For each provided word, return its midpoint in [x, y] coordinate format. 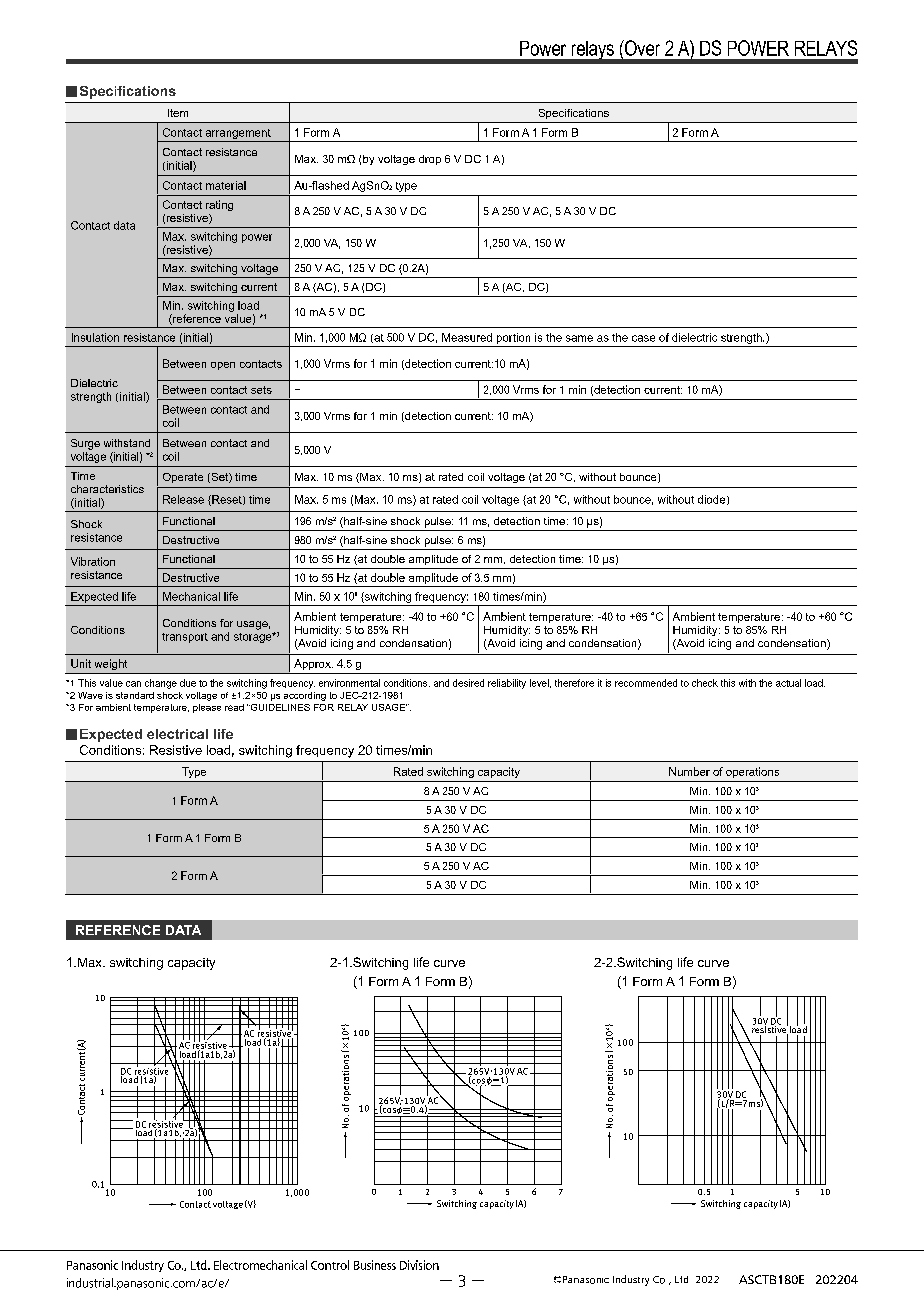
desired [468, 683]
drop [430, 160]
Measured [467, 337]
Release [183, 499]
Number [689, 771]
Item [178, 113]
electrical [177, 734]
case [643, 338]
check [705, 683]
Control [330, 1265]
